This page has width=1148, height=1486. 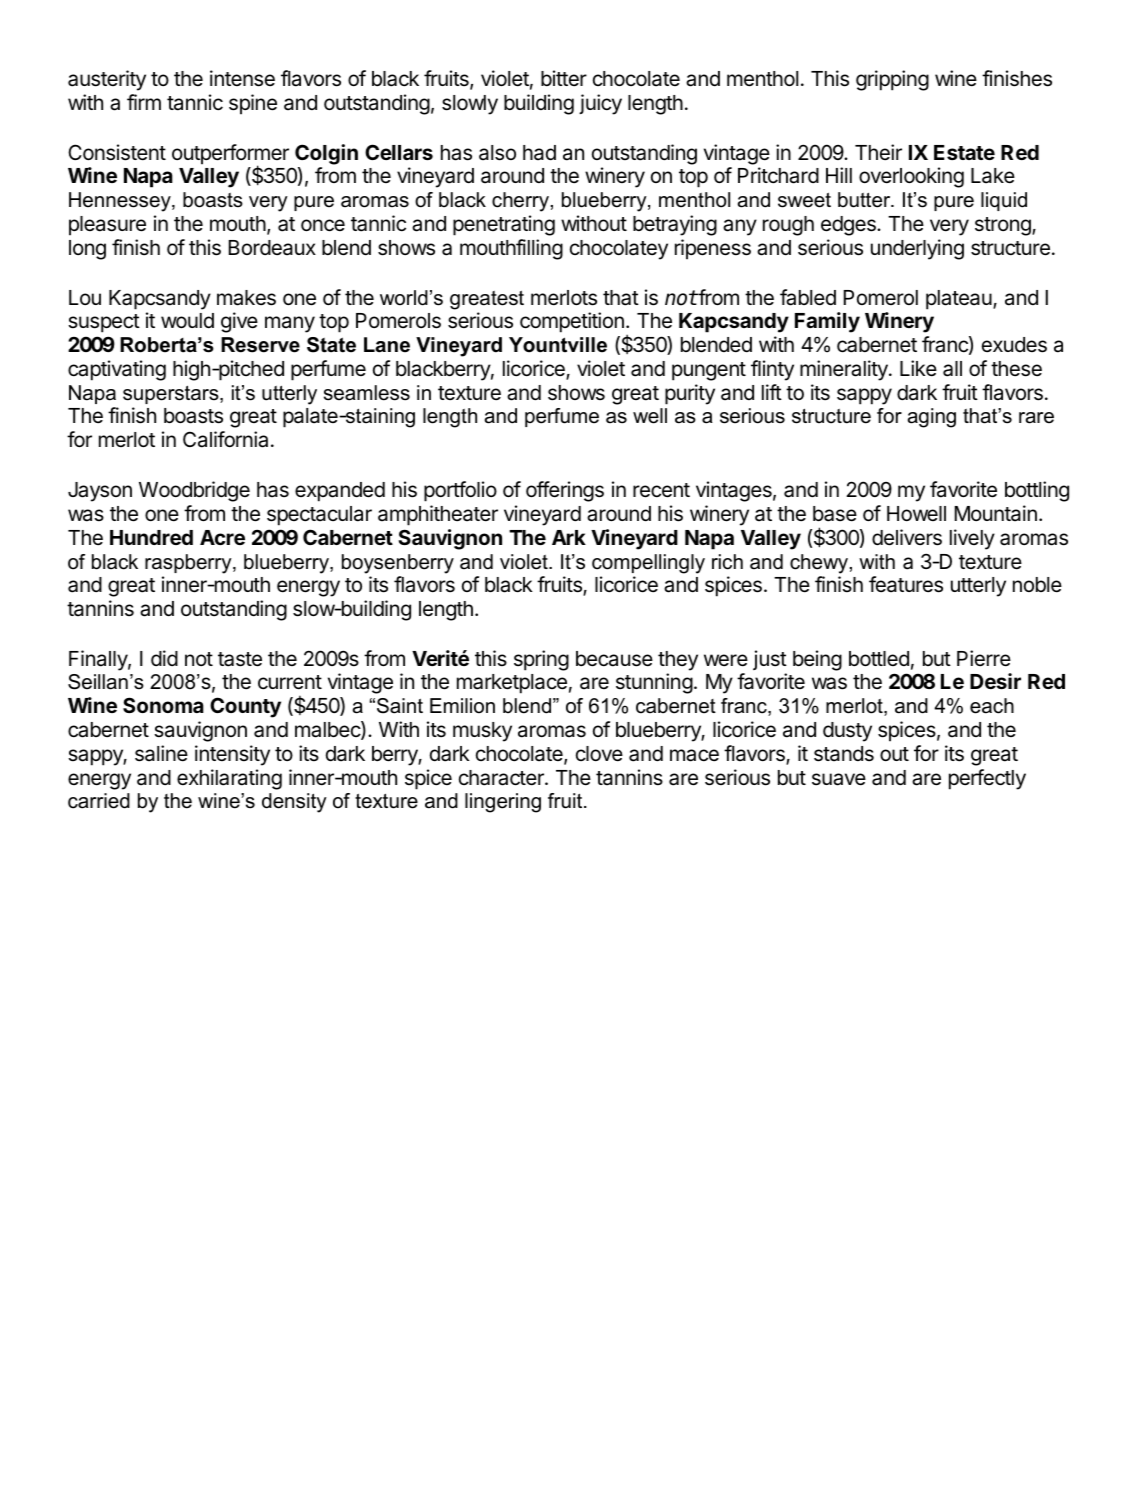 I want to click on exhilarating, so click(x=229, y=779).
